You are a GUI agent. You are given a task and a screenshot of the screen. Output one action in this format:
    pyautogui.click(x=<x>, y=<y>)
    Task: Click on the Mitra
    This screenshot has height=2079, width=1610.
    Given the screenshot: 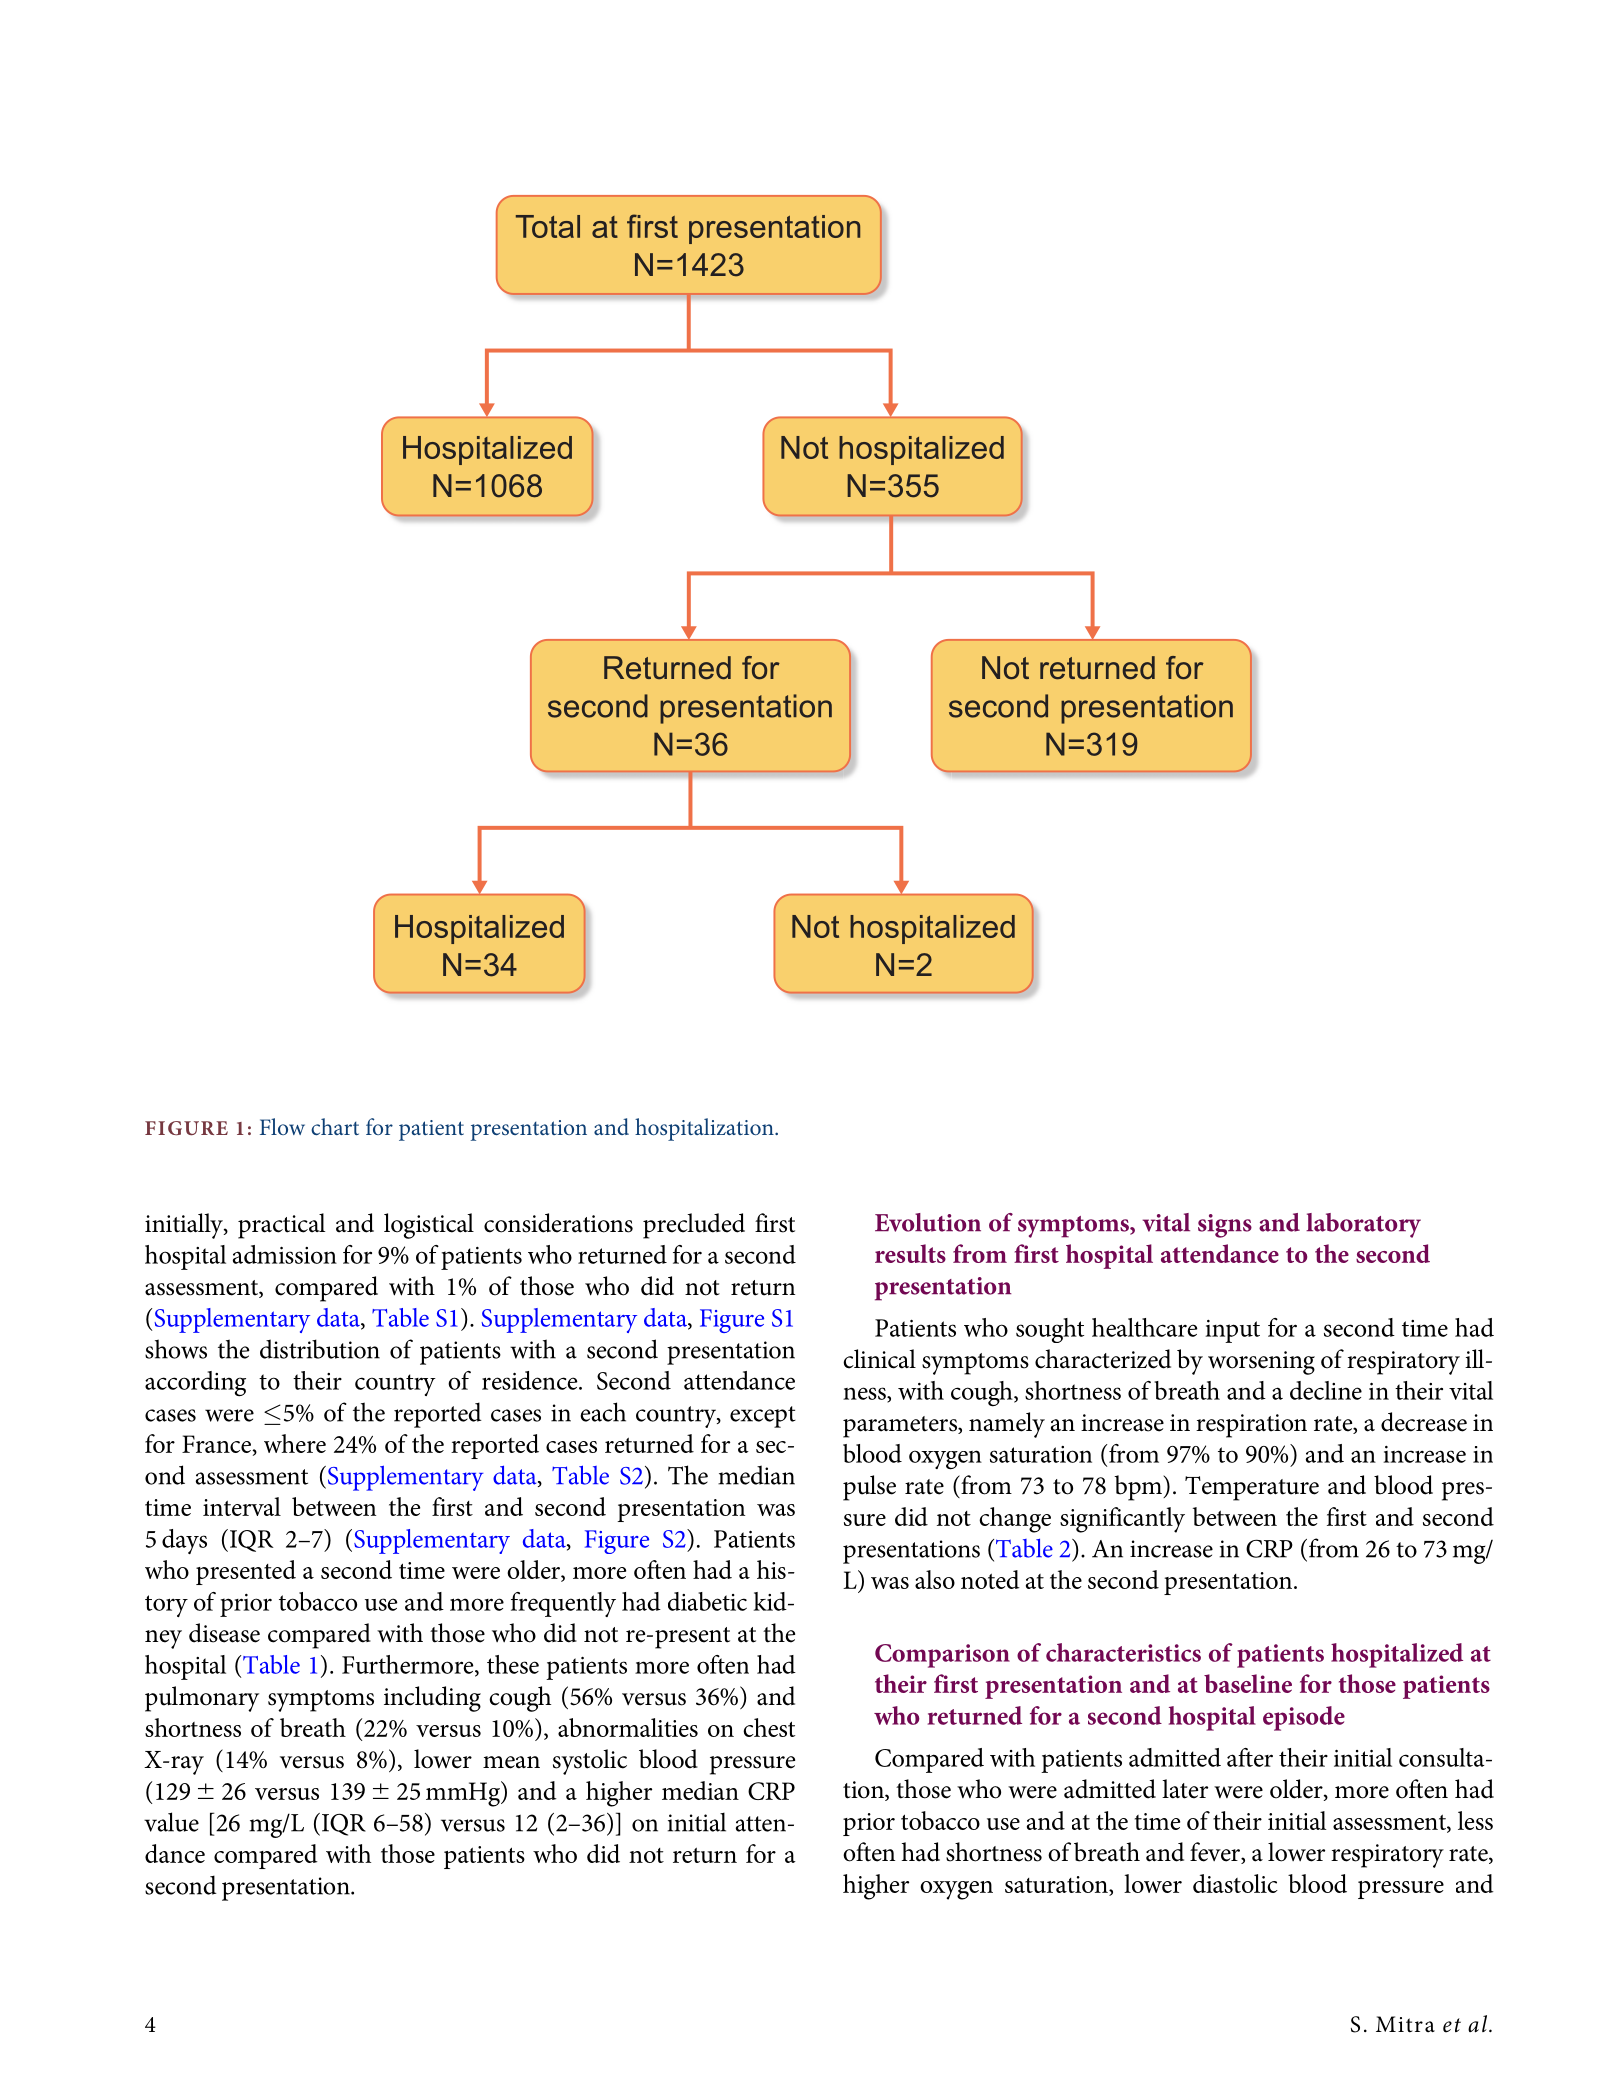 What is the action you would take?
    pyautogui.click(x=1405, y=2024)
